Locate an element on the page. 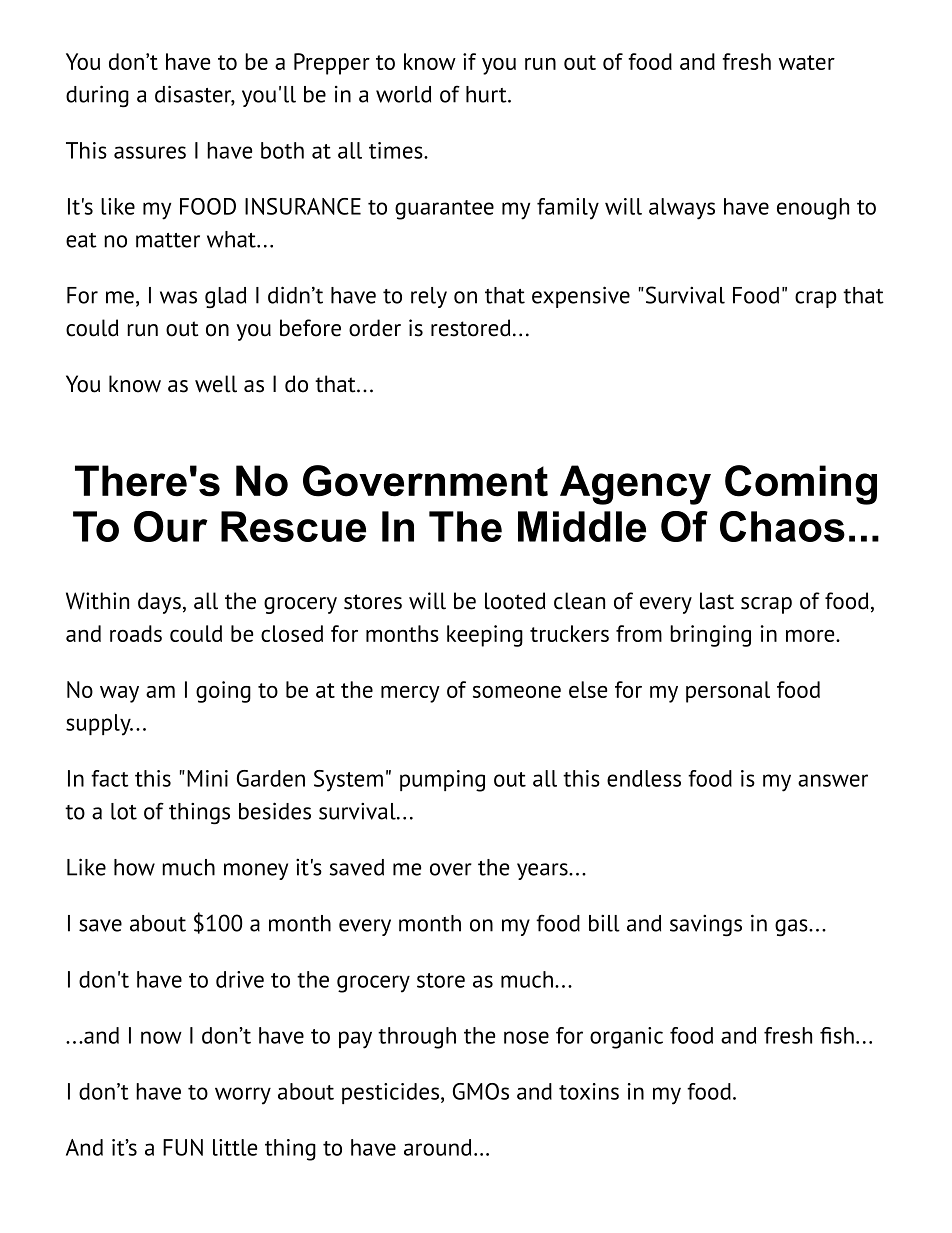  FUN is located at coordinates (183, 1147).
